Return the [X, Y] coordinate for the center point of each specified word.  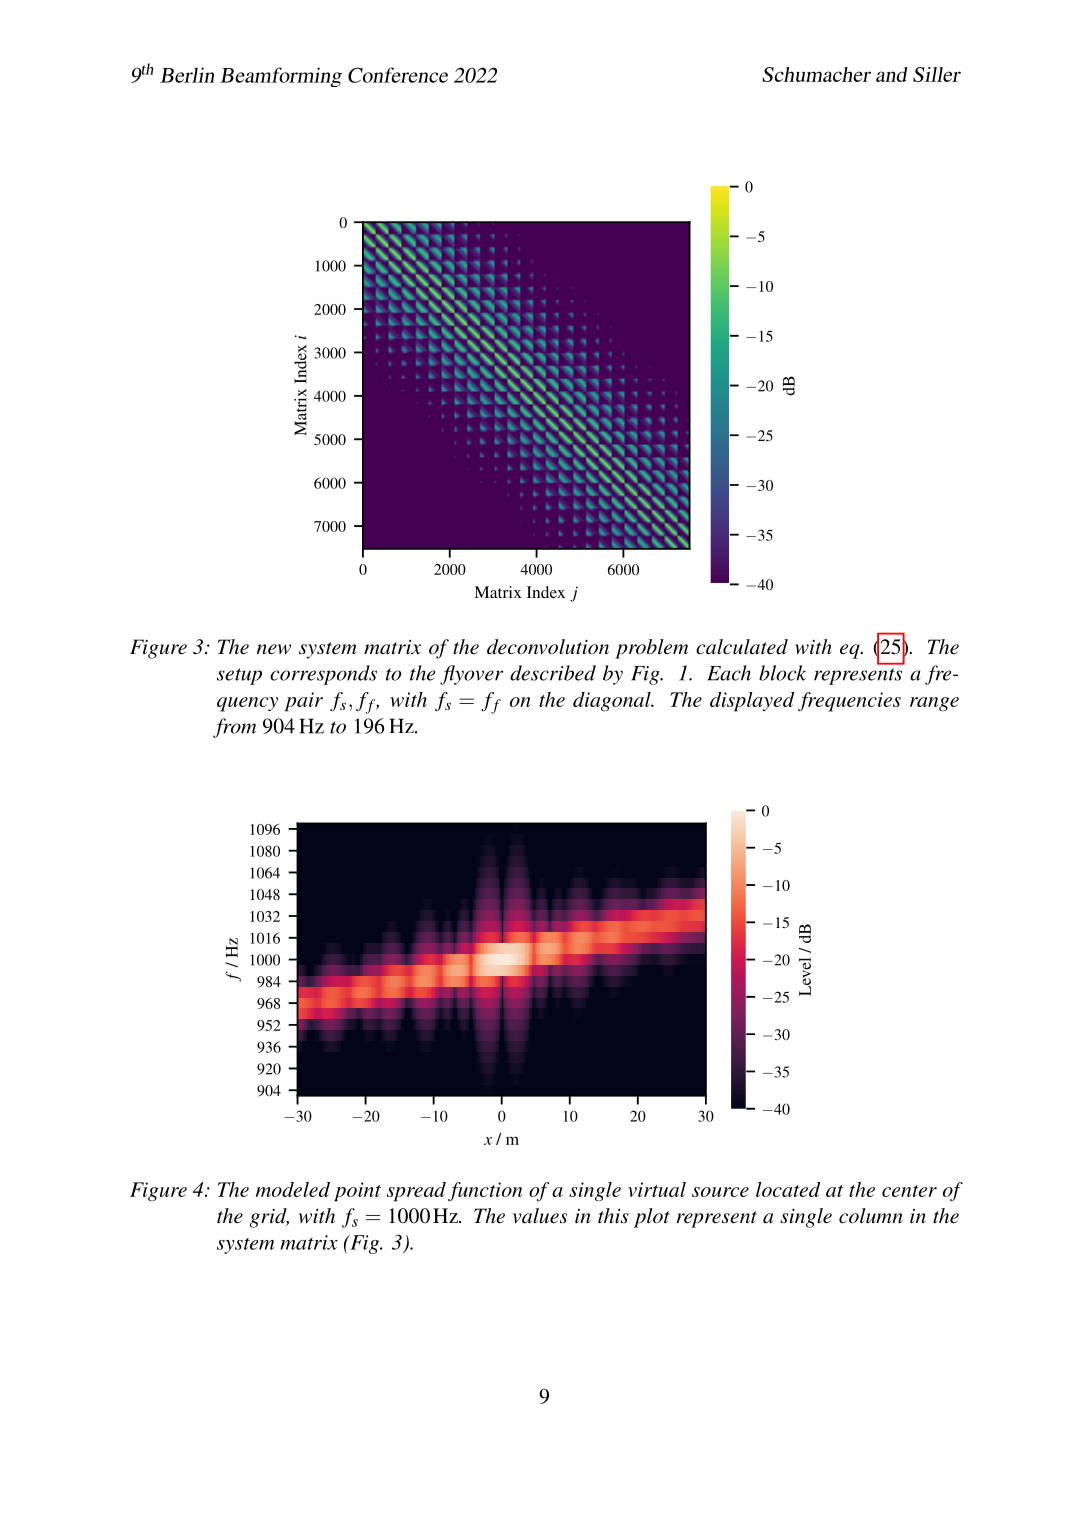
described [553, 673]
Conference [398, 75]
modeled [293, 1189]
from [234, 728]
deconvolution [548, 647]
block [782, 673]
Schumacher [816, 74]
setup [239, 676]
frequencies [849, 702]
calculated [742, 647]
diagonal [613, 702]
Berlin [187, 75]
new [274, 649]
